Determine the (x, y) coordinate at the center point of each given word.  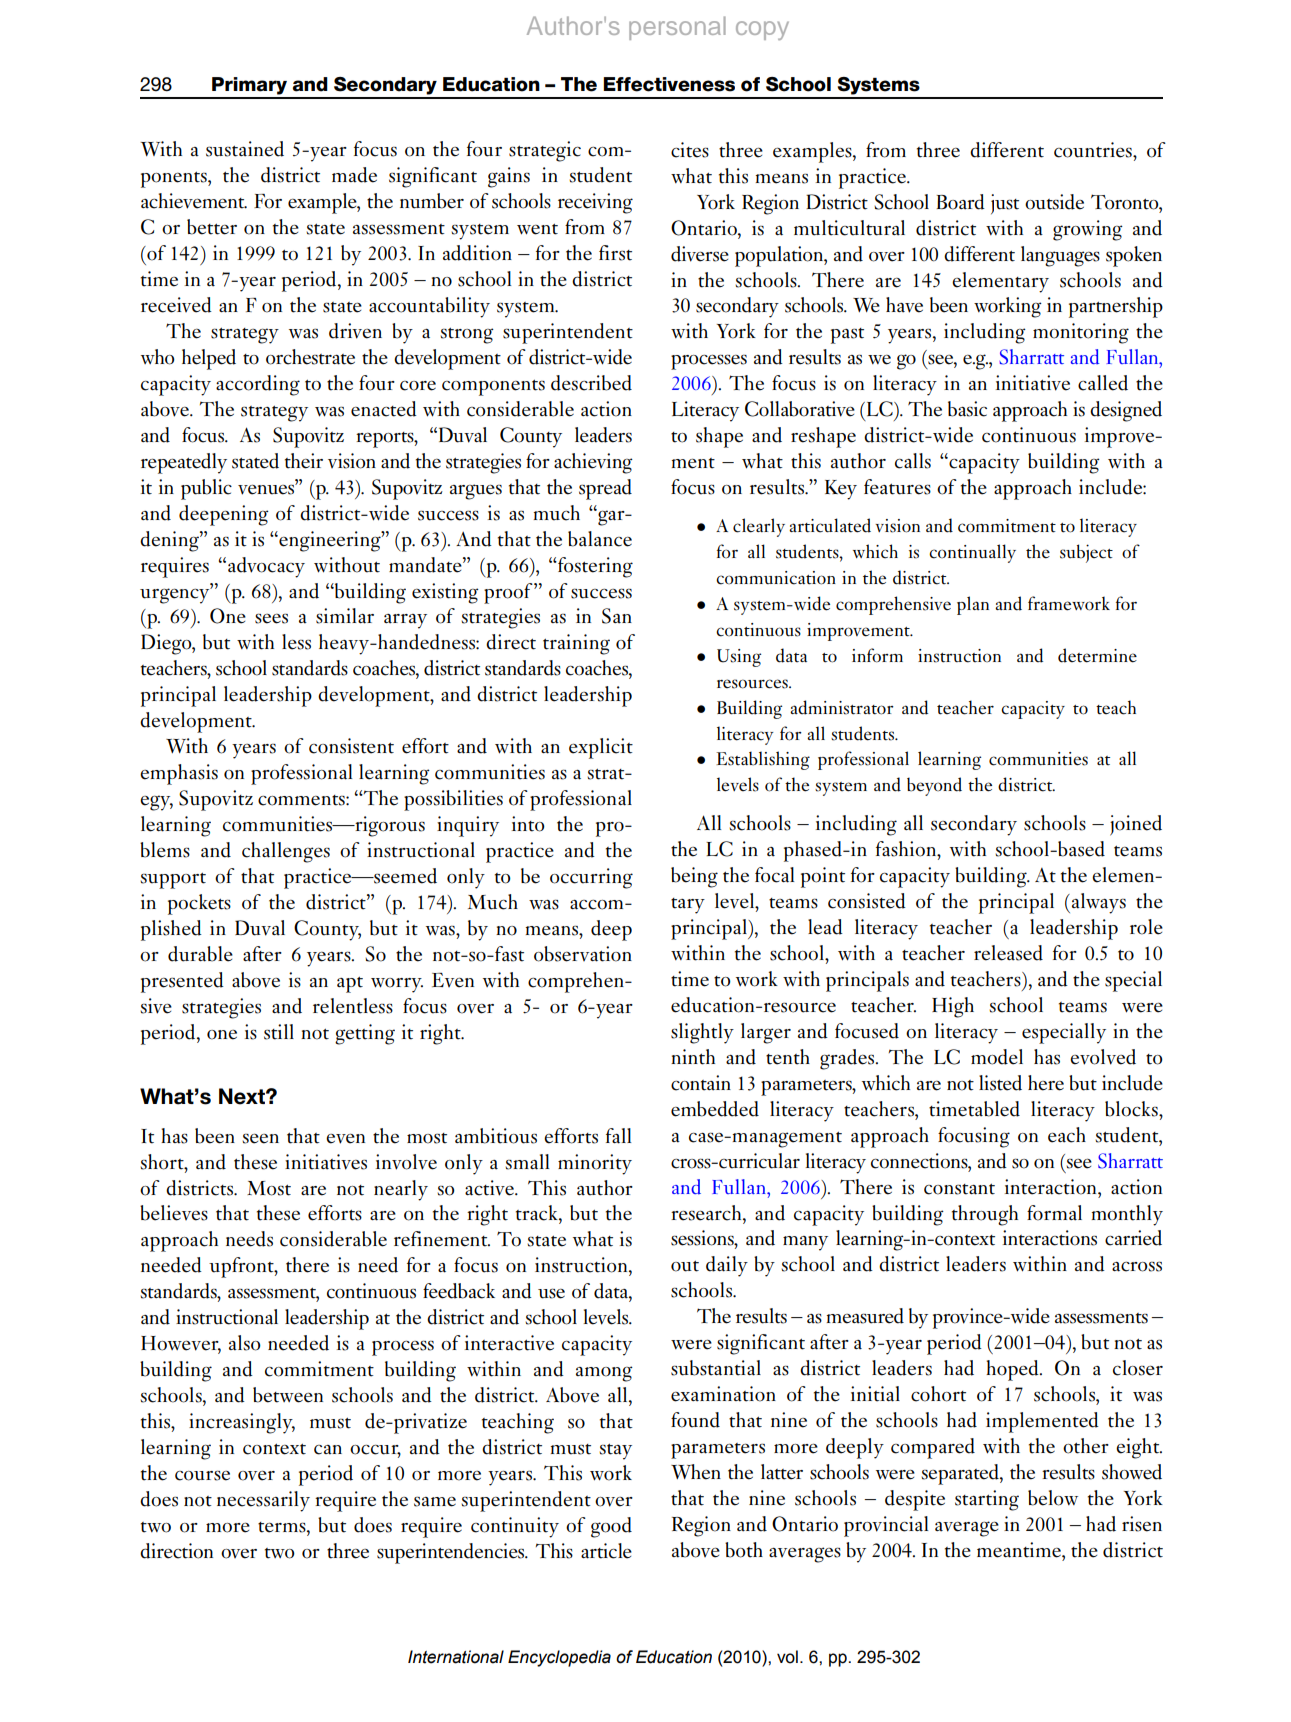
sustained (245, 149)
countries (1094, 150)
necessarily (263, 1501)
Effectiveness (669, 84)
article (606, 1551)
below (1053, 1498)
